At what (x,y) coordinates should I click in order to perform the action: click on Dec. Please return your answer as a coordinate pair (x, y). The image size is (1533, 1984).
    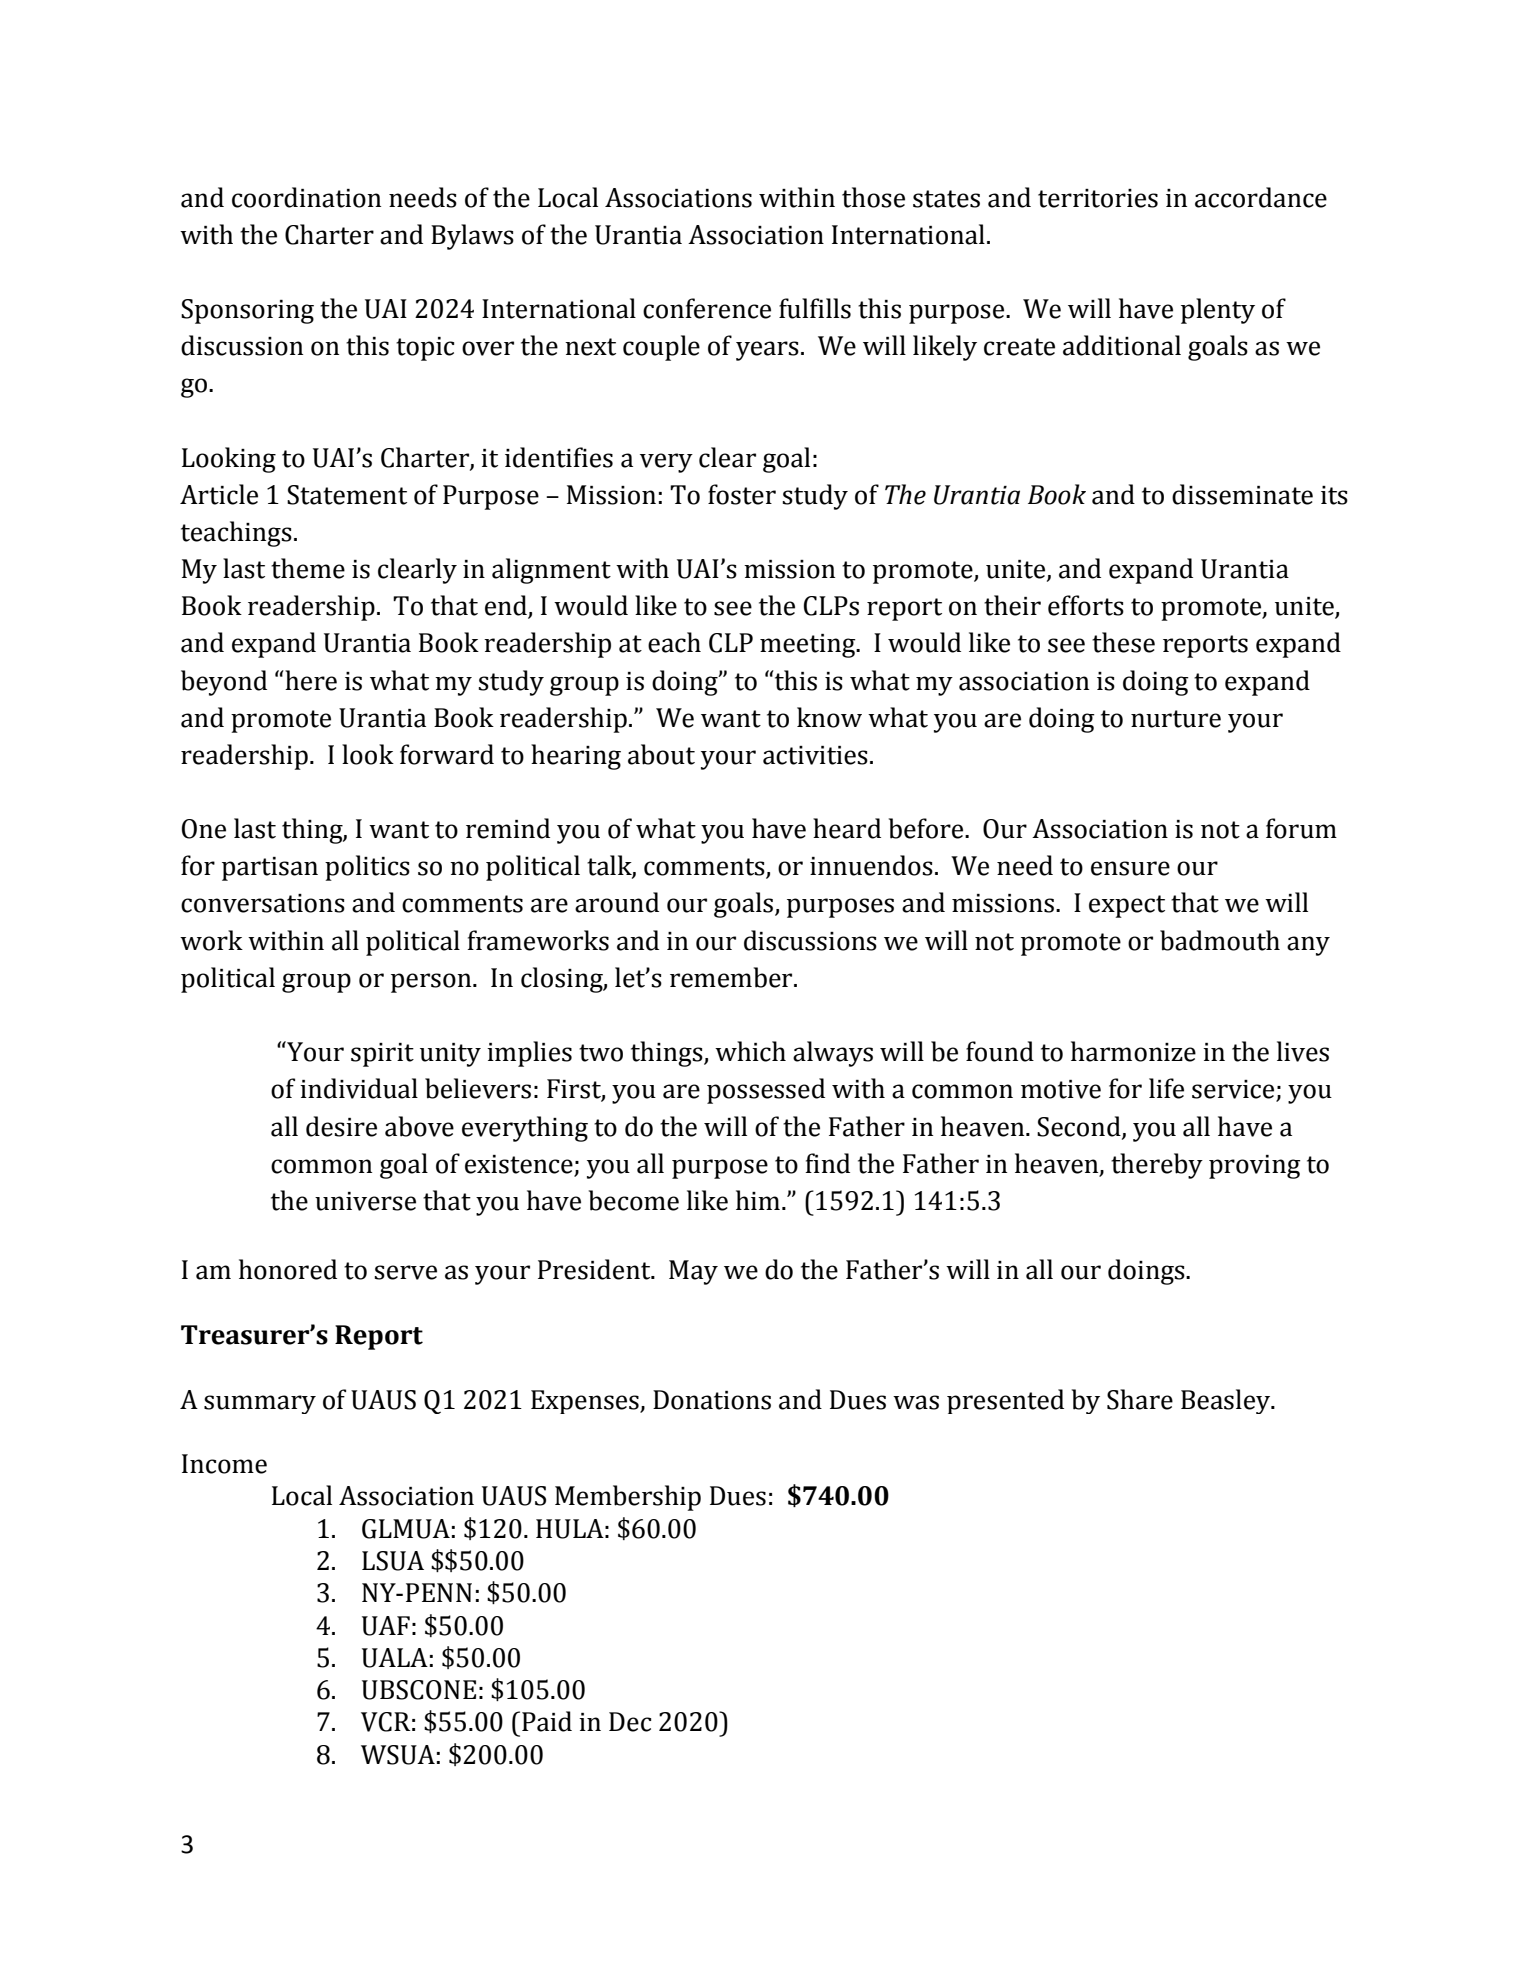
    Looking at the image, I should click on (630, 1722).
